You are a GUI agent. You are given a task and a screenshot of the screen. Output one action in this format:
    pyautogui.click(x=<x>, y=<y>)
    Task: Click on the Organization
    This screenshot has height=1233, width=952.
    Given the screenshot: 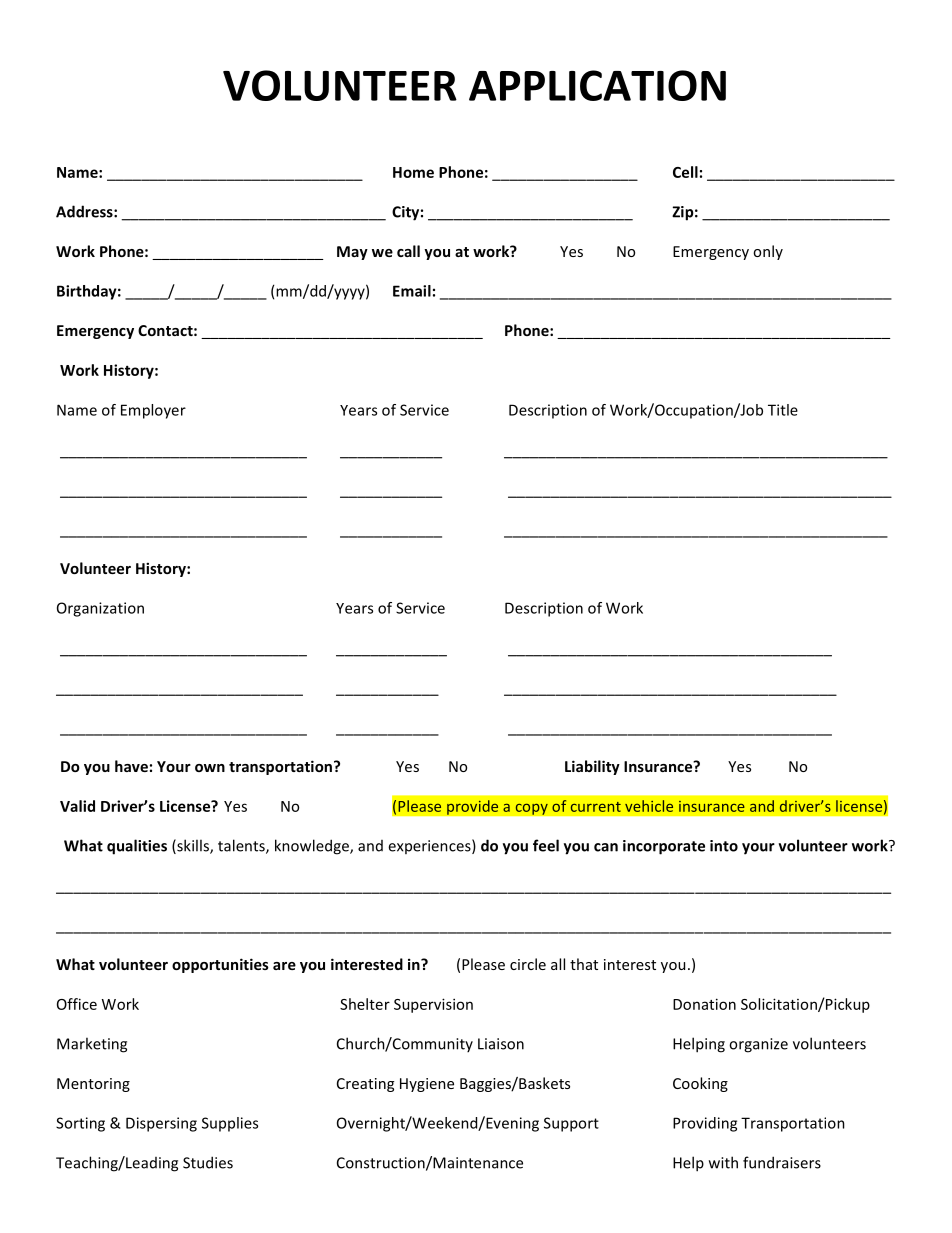 What is the action you would take?
    pyautogui.click(x=100, y=609)
